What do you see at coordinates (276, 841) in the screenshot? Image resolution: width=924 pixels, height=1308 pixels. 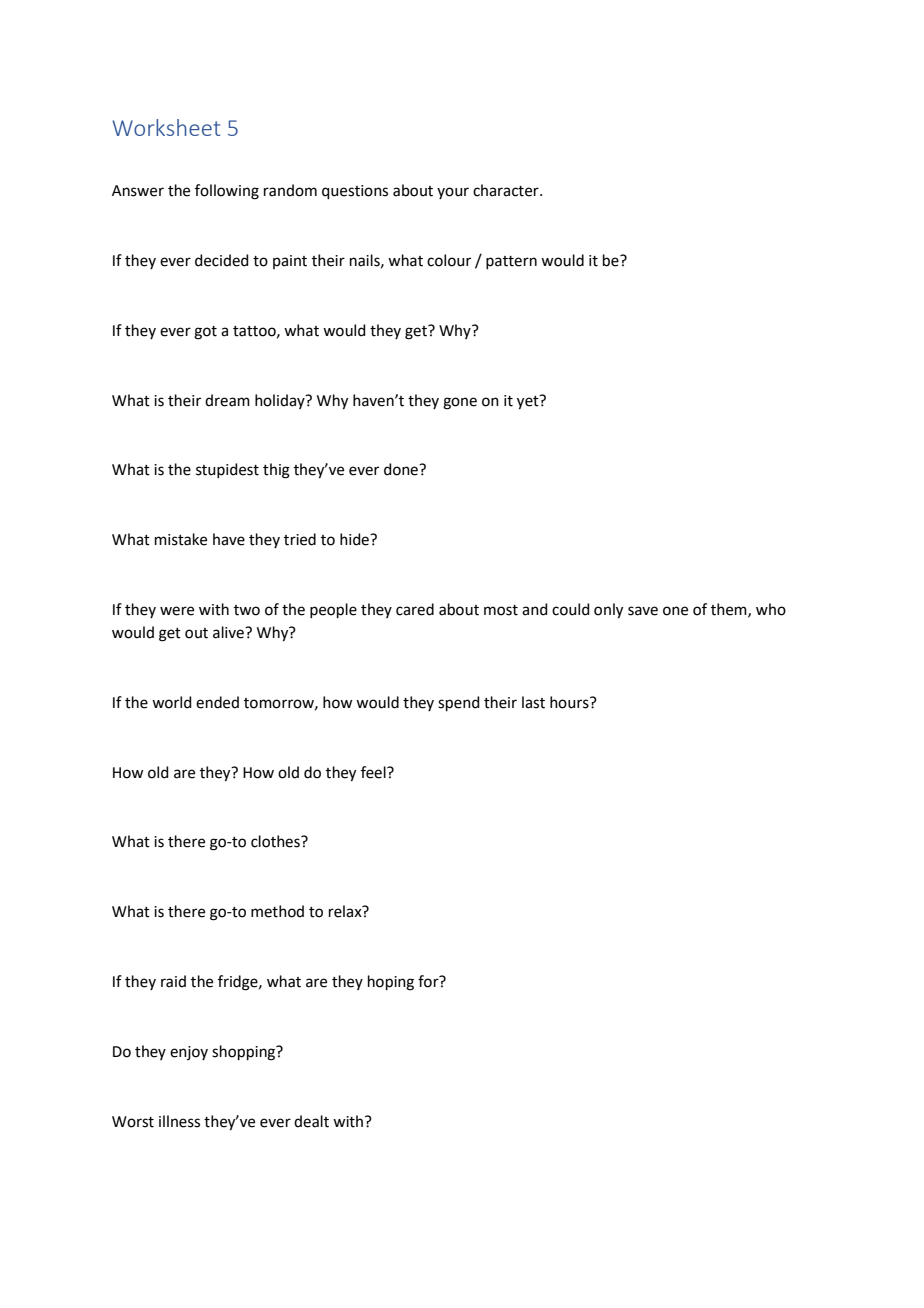 I see `clothes` at bounding box center [276, 841].
